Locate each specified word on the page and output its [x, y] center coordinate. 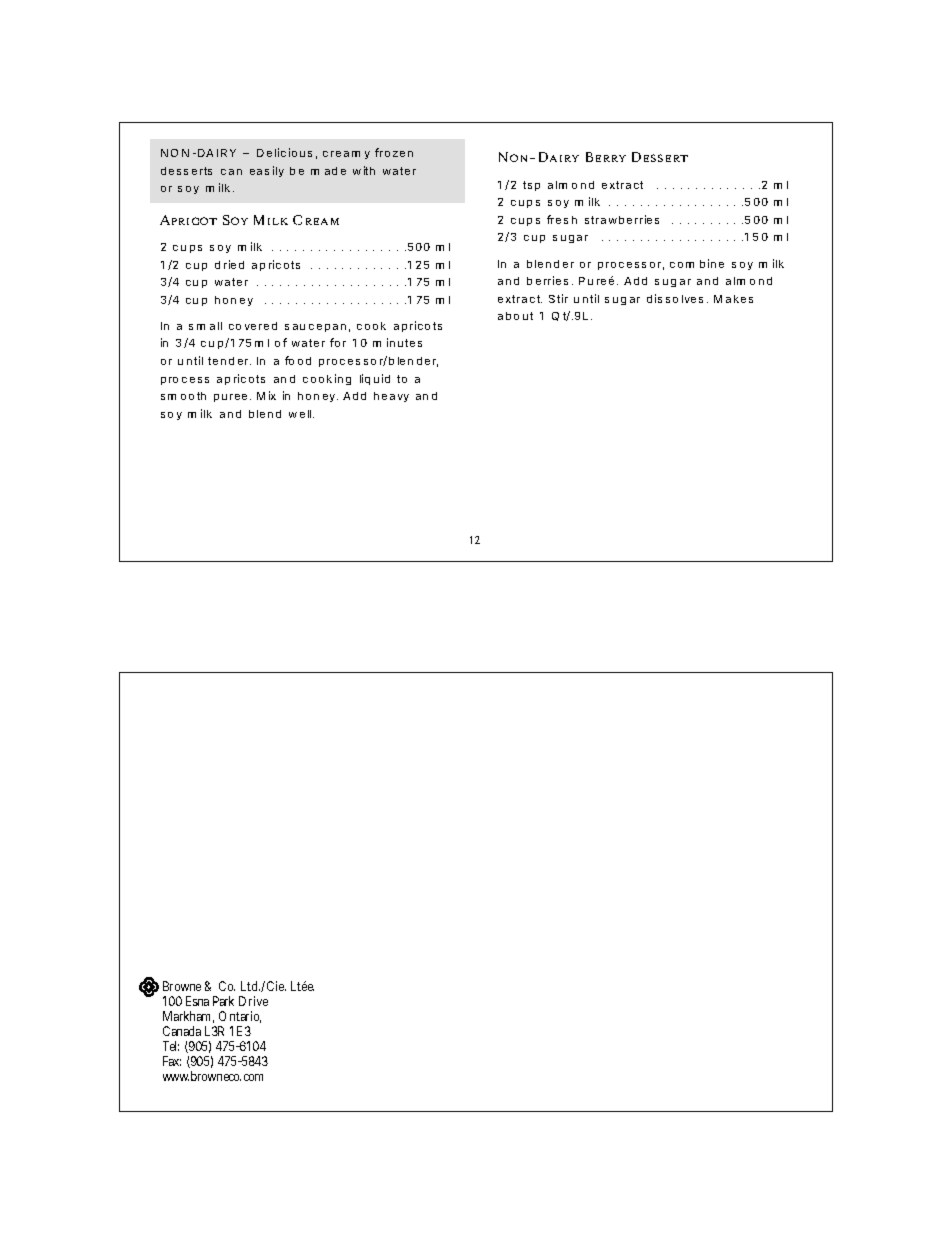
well [301, 414]
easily [267, 171]
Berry [606, 157]
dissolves [675, 298]
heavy [391, 397]
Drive [253, 1001]
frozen [394, 152]
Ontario [240, 1017]
